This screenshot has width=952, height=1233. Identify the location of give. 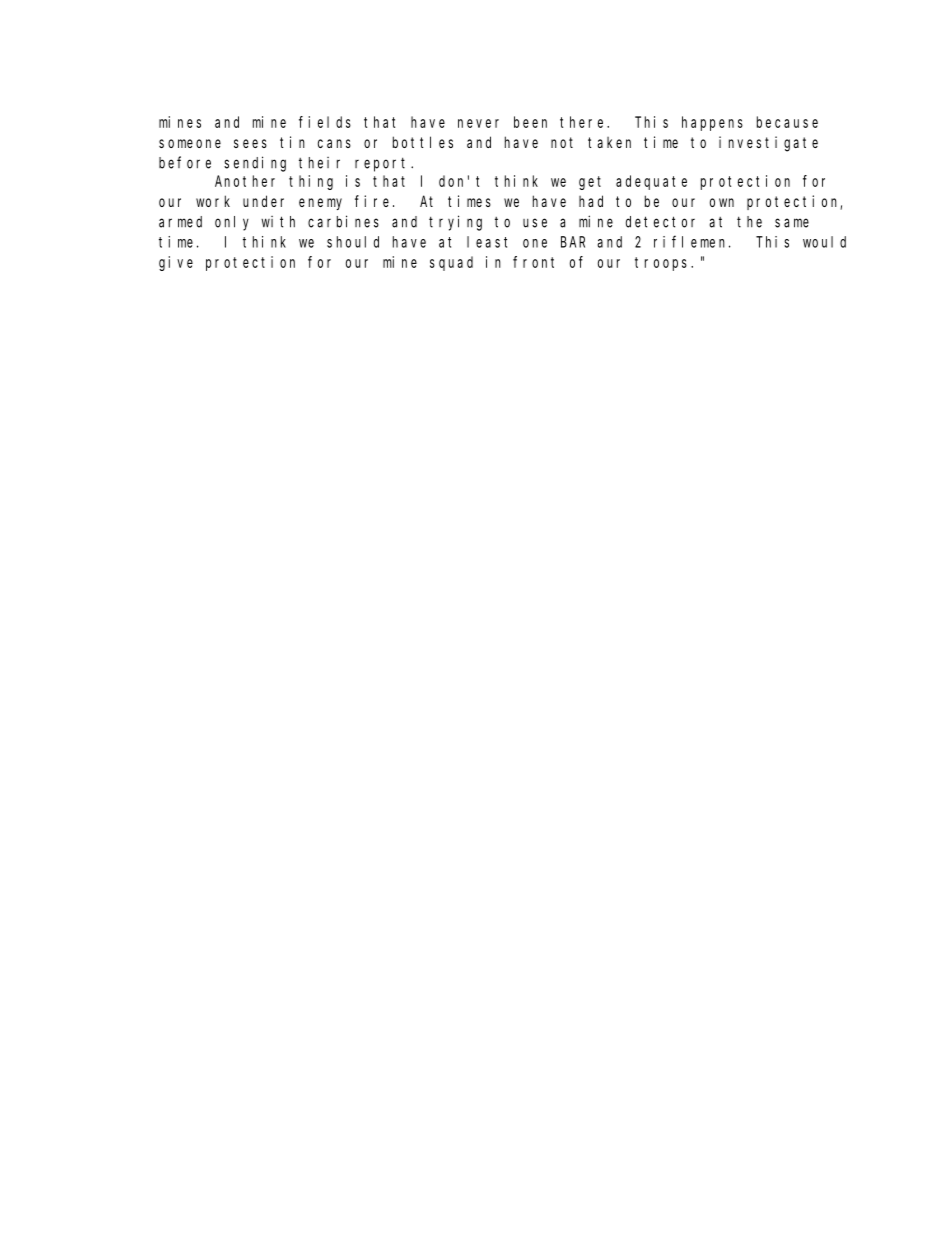
(176, 263).
